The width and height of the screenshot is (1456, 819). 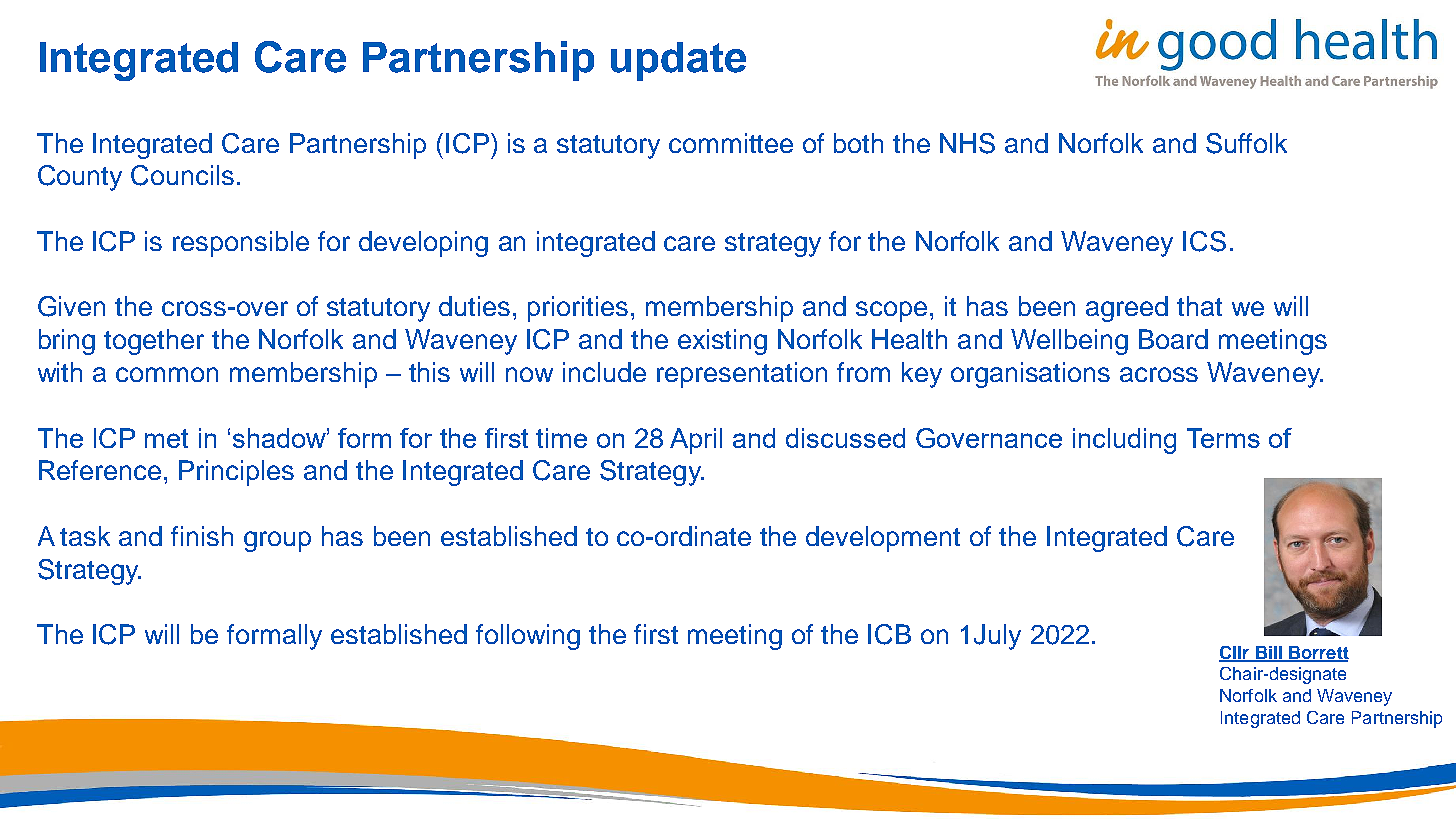 I want to click on following, so click(x=528, y=637).
